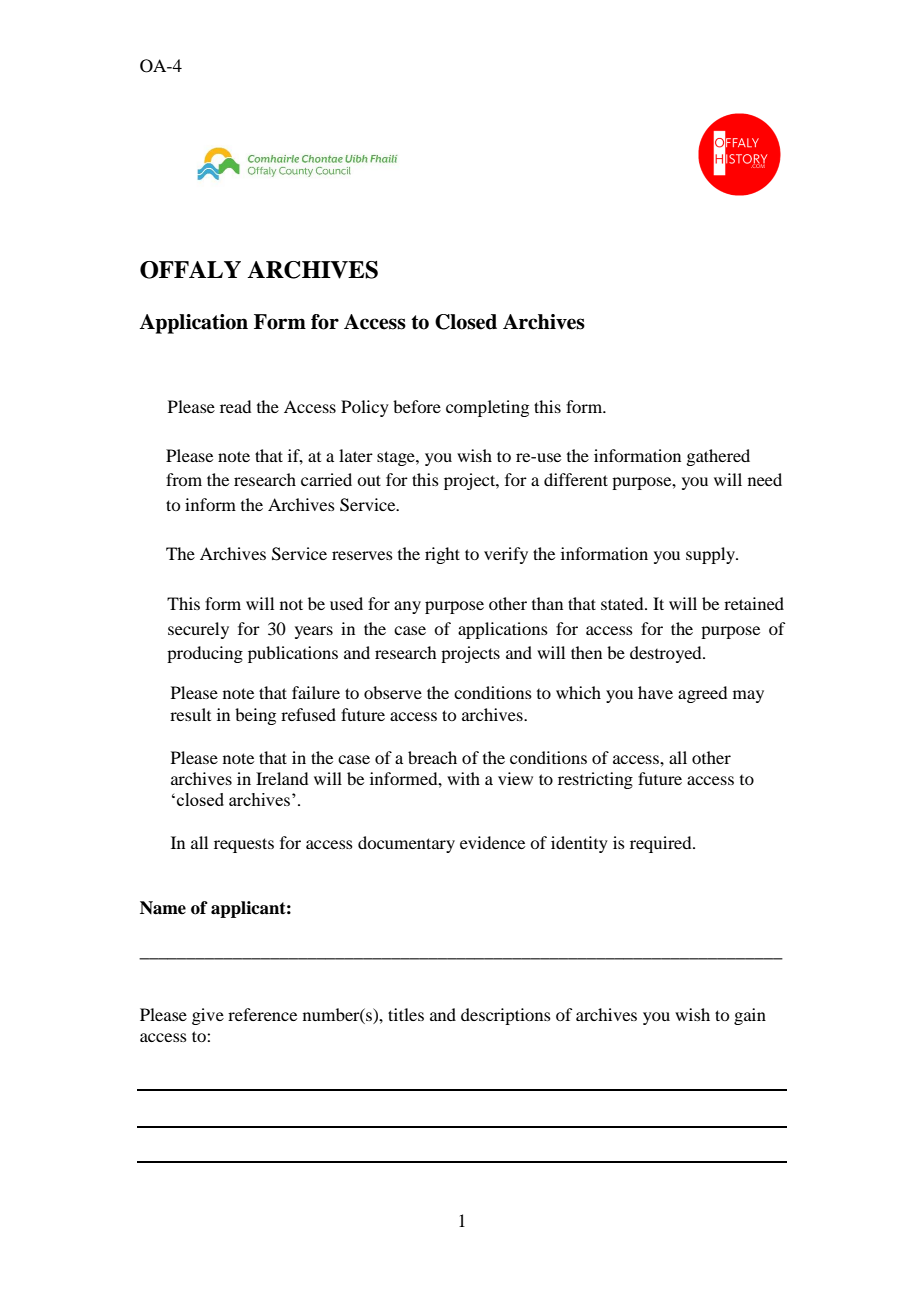 The height and width of the page is (1308, 924). Describe the element at coordinates (262, 1014) in the page. I see `reference` at that location.
